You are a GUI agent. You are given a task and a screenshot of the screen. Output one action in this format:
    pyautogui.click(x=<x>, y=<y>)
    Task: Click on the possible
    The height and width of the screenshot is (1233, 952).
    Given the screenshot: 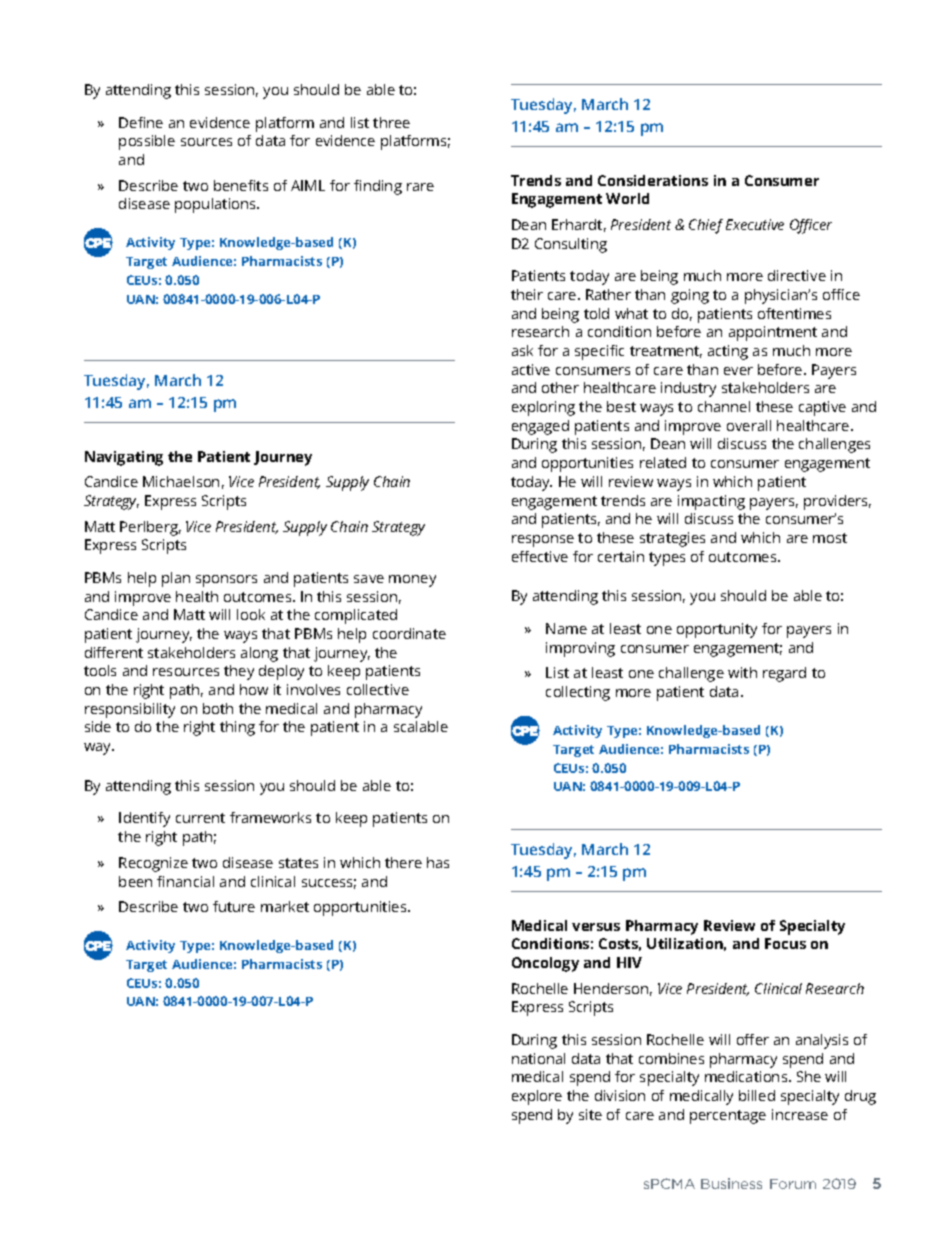 What is the action you would take?
    pyautogui.click(x=147, y=142)
